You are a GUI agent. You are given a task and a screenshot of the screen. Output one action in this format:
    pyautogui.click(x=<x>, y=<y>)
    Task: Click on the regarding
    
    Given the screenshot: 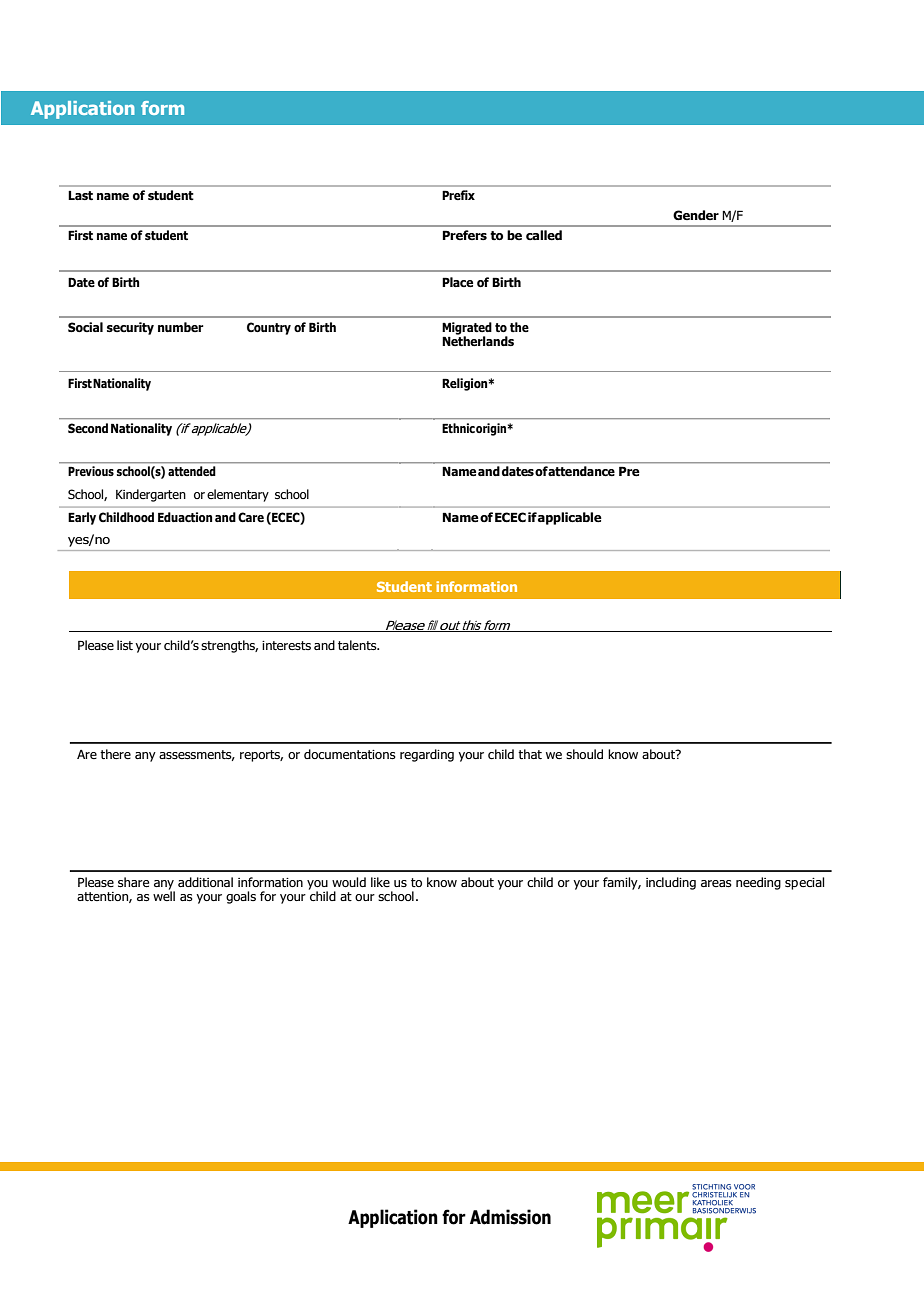 What is the action you would take?
    pyautogui.click(x=427, y=755)
